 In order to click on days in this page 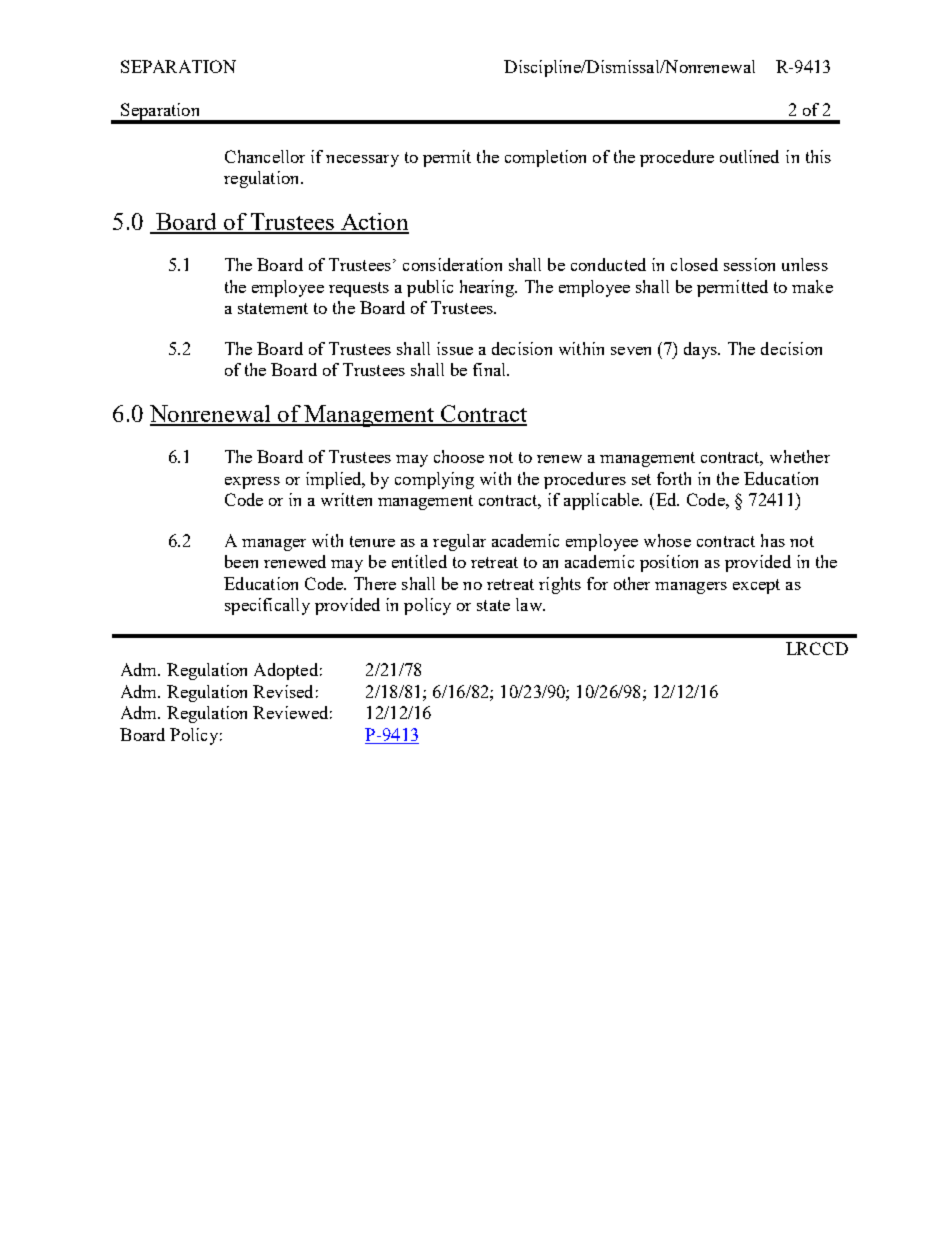, I will do `click(702, 350)`.
